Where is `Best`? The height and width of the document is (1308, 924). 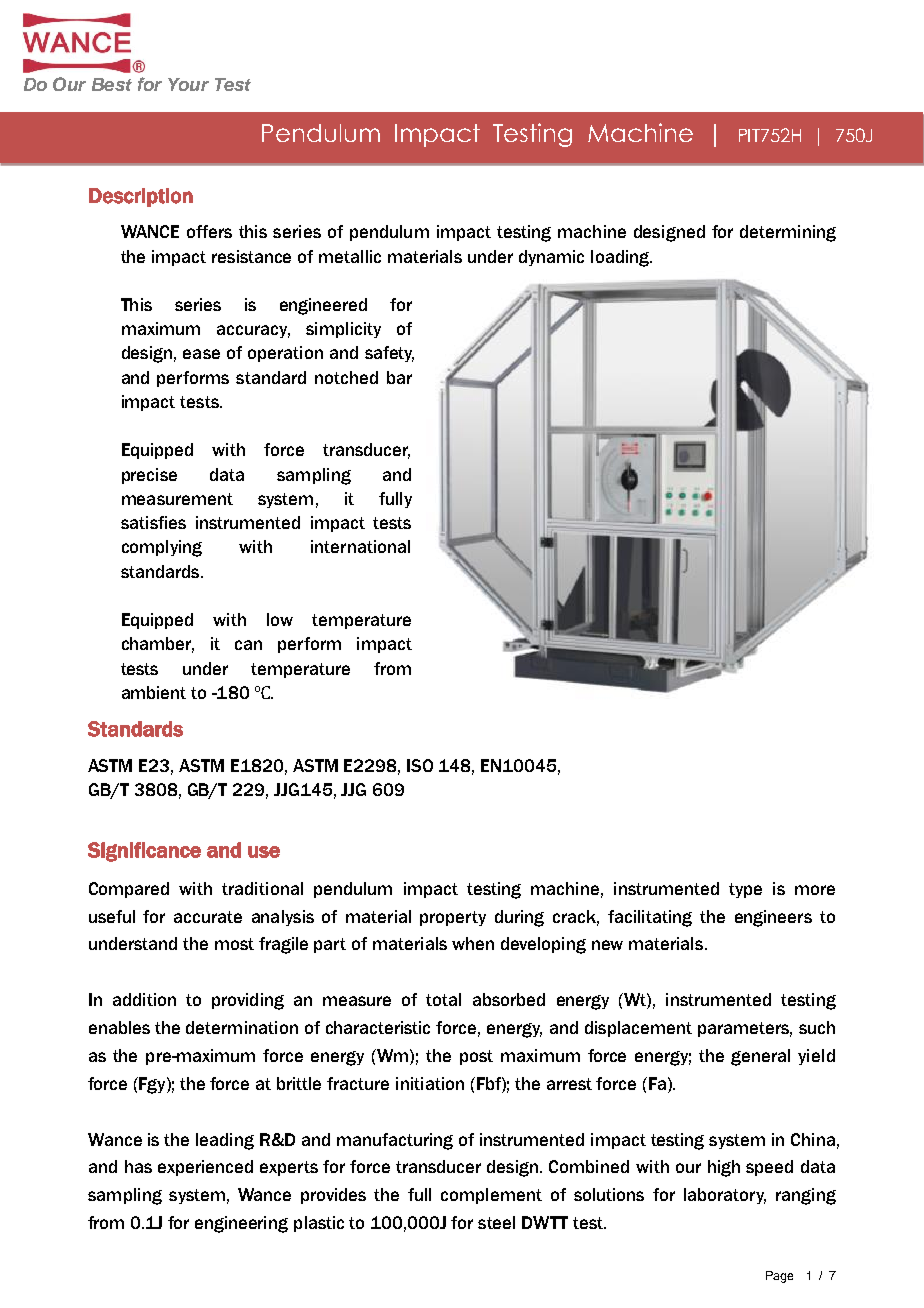 Best is located at coordinates (112, 84).
